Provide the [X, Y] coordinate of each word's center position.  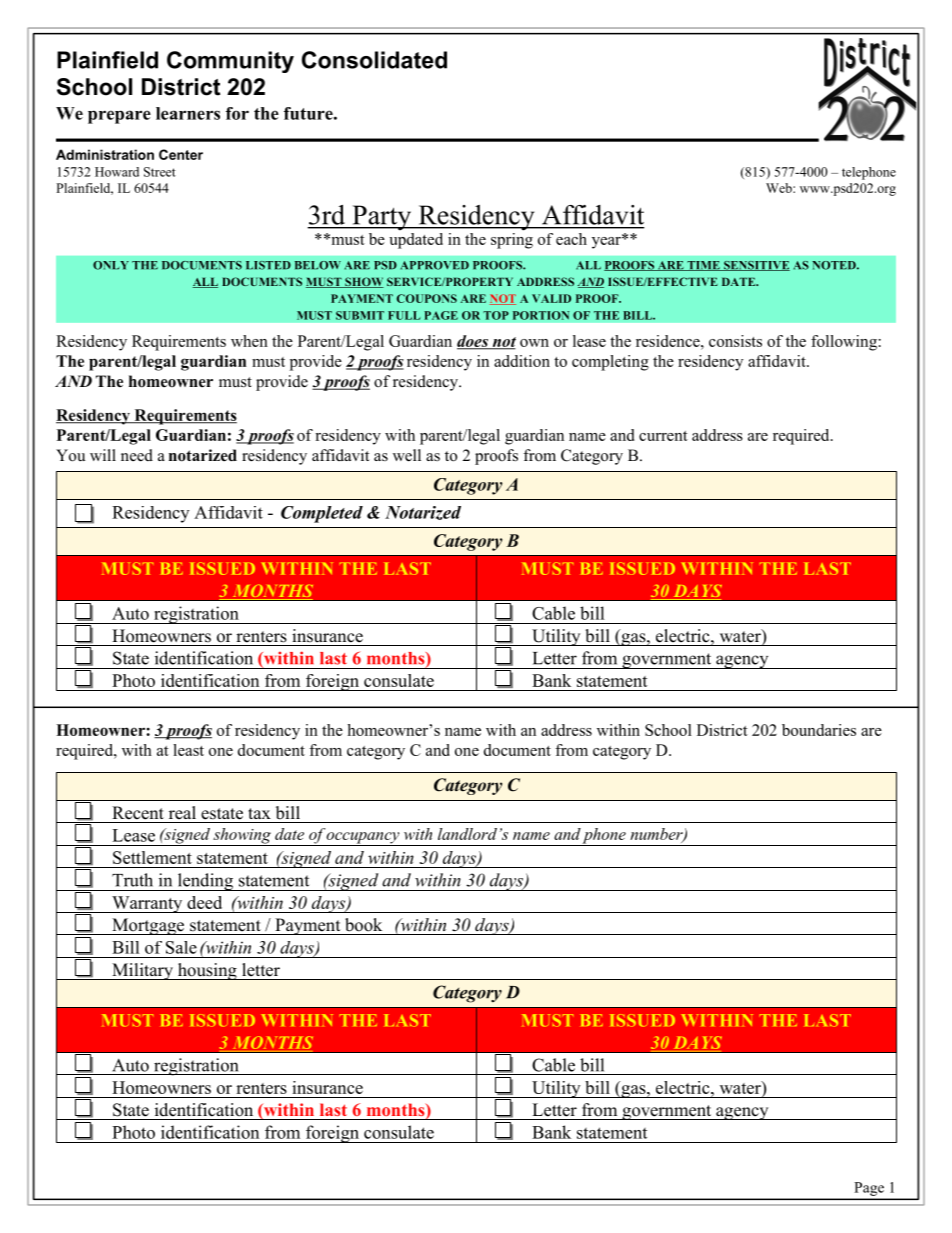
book [363, 925]
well [407, 455]
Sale [181, 947]
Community [230, 62]
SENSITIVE [756, 266]
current [663, 436]
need [137, 455]
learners [188, 113]
